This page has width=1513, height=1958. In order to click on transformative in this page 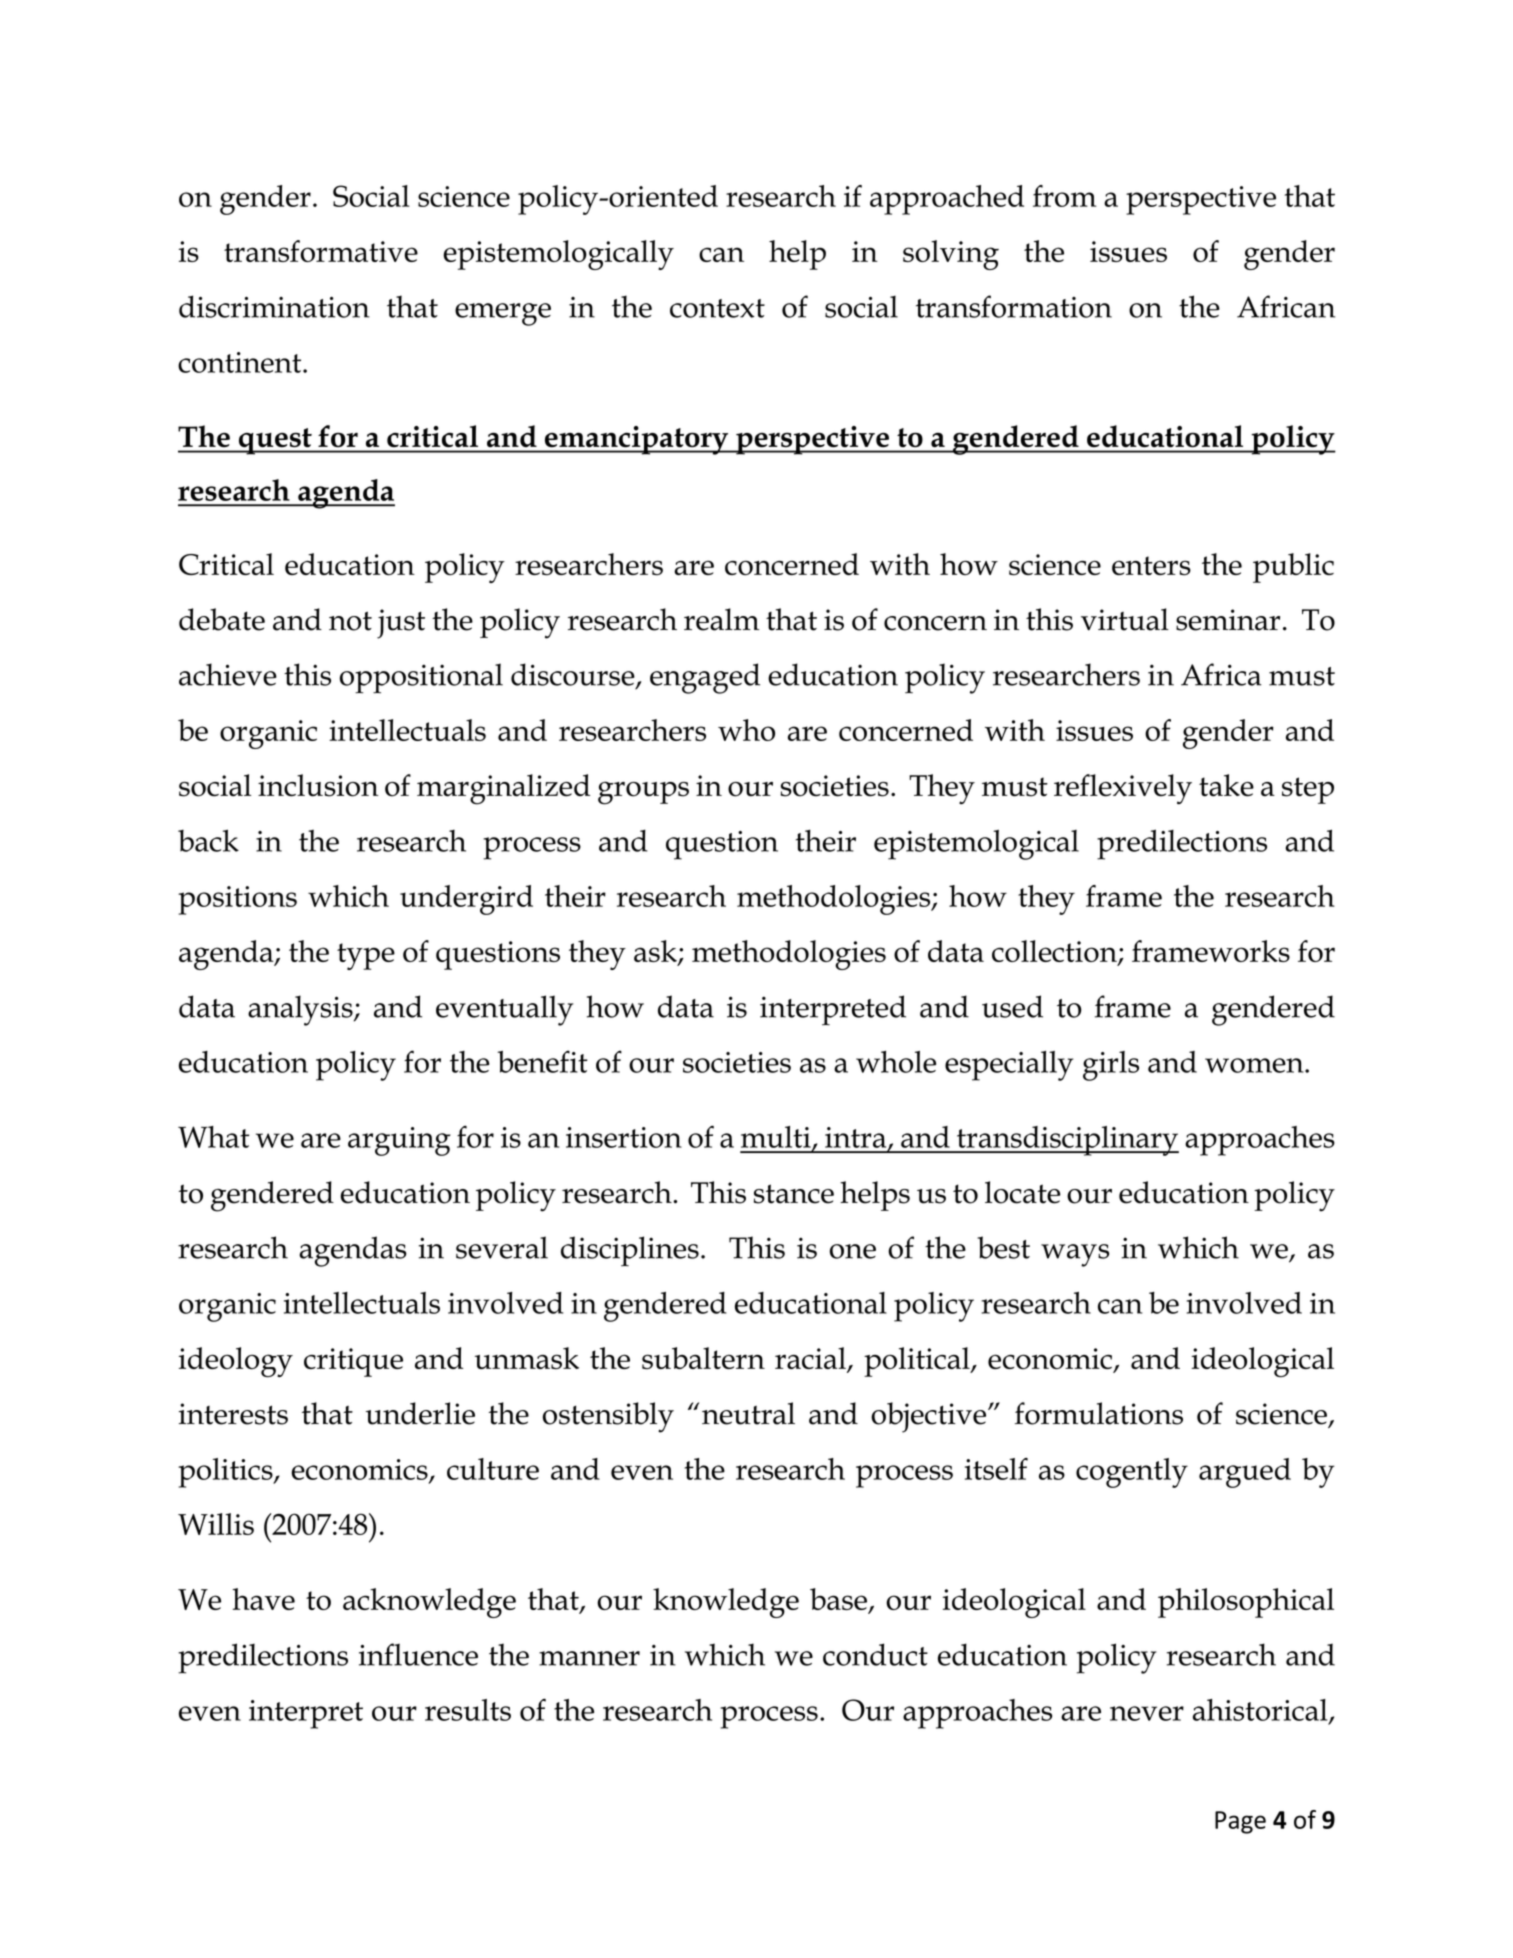, I will do `click(321, 251)`.
